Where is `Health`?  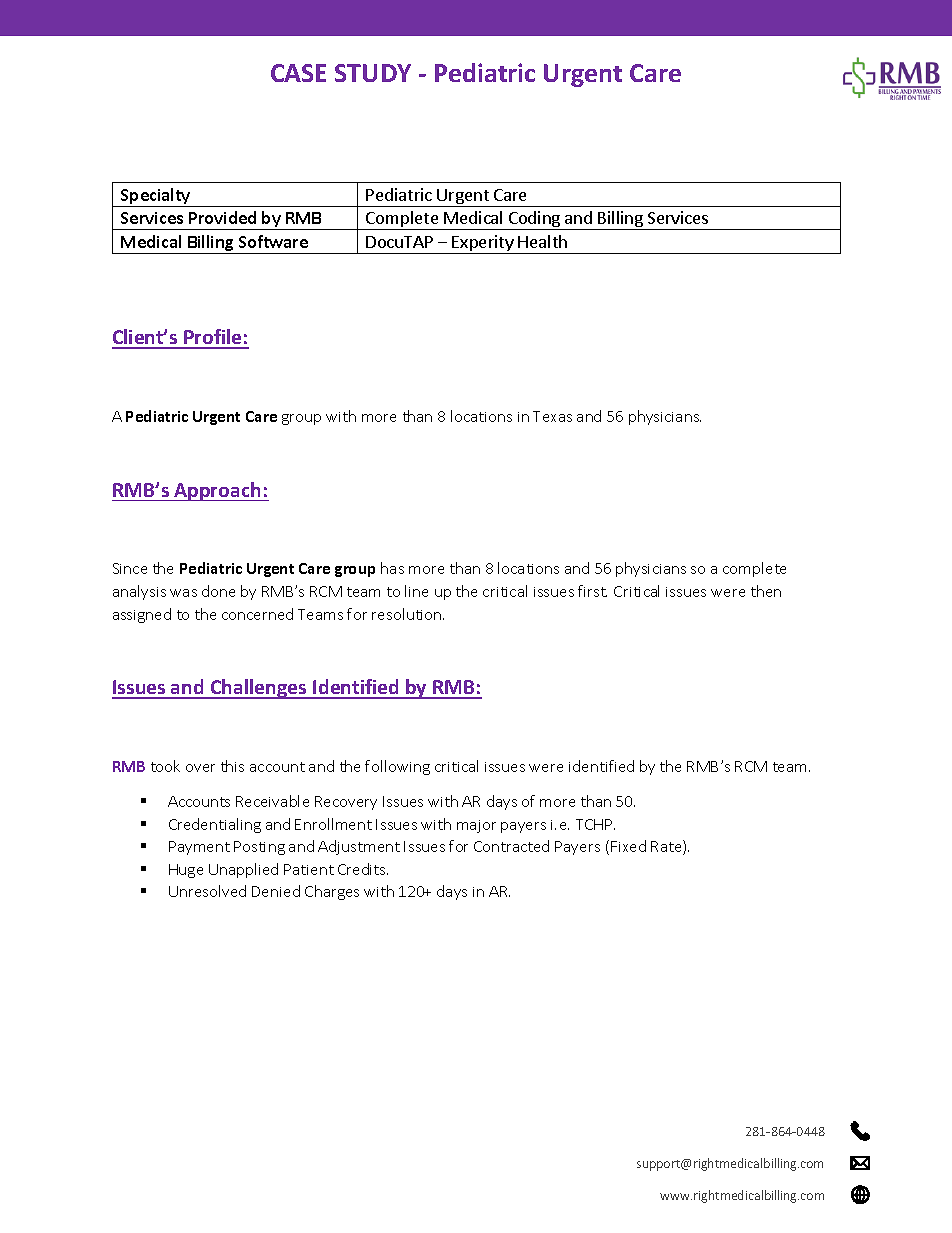
Health is located at coordinates (542, 241).
